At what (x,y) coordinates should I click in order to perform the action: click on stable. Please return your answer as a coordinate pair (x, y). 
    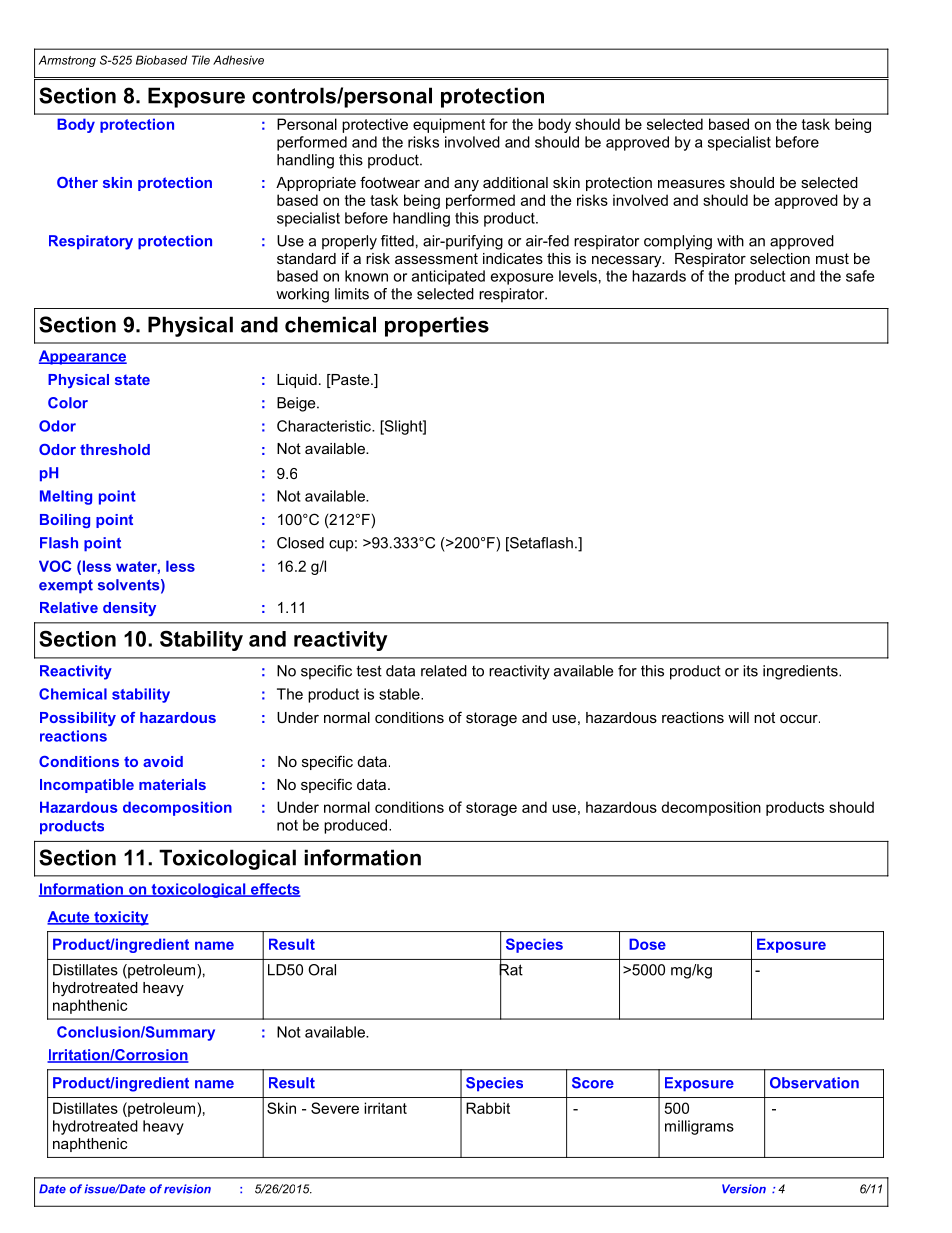
    Looking at the image, I should click on (400, 694).
